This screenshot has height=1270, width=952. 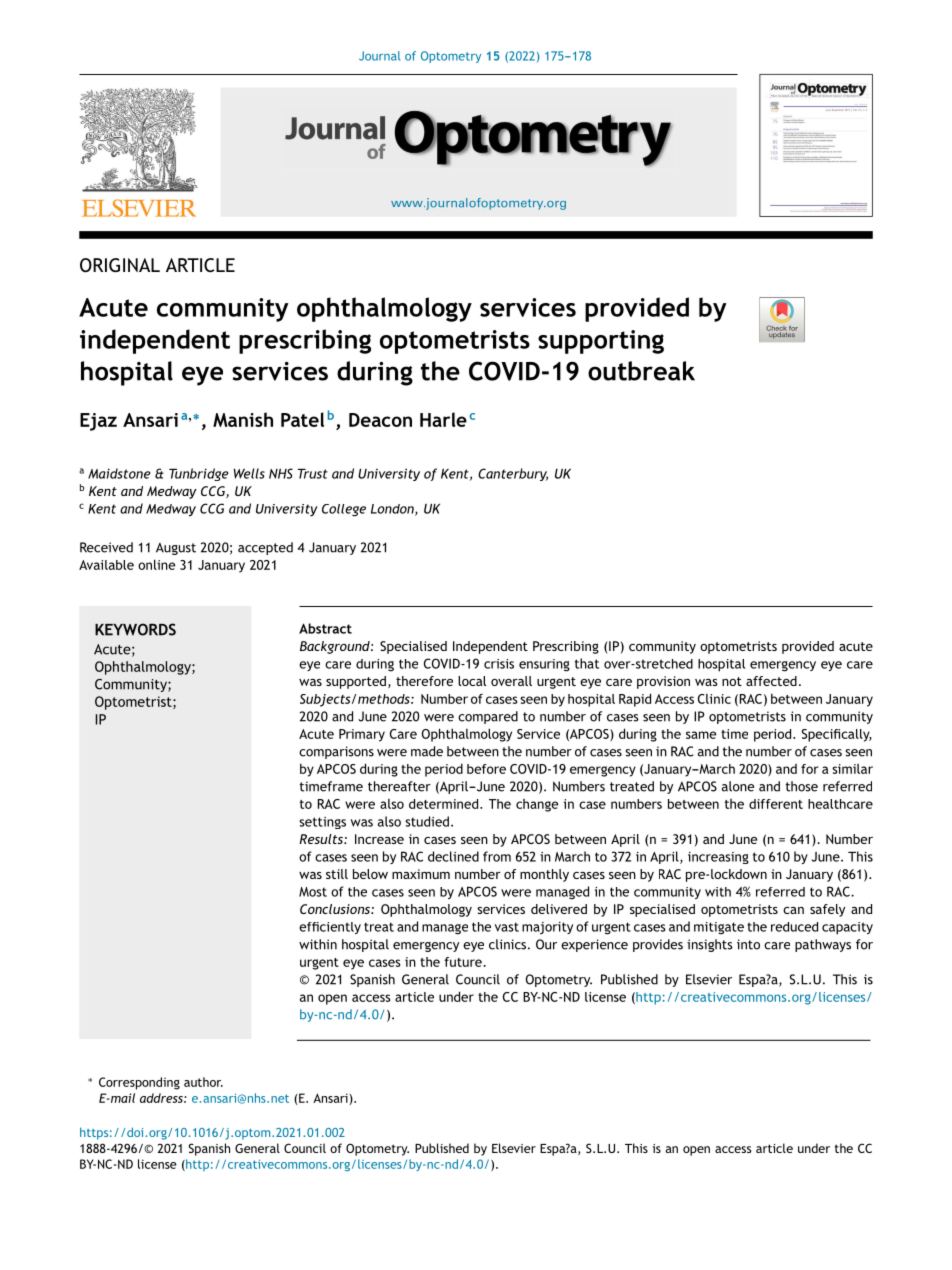 I want to click on supporting, so click(x=601, y=342).
